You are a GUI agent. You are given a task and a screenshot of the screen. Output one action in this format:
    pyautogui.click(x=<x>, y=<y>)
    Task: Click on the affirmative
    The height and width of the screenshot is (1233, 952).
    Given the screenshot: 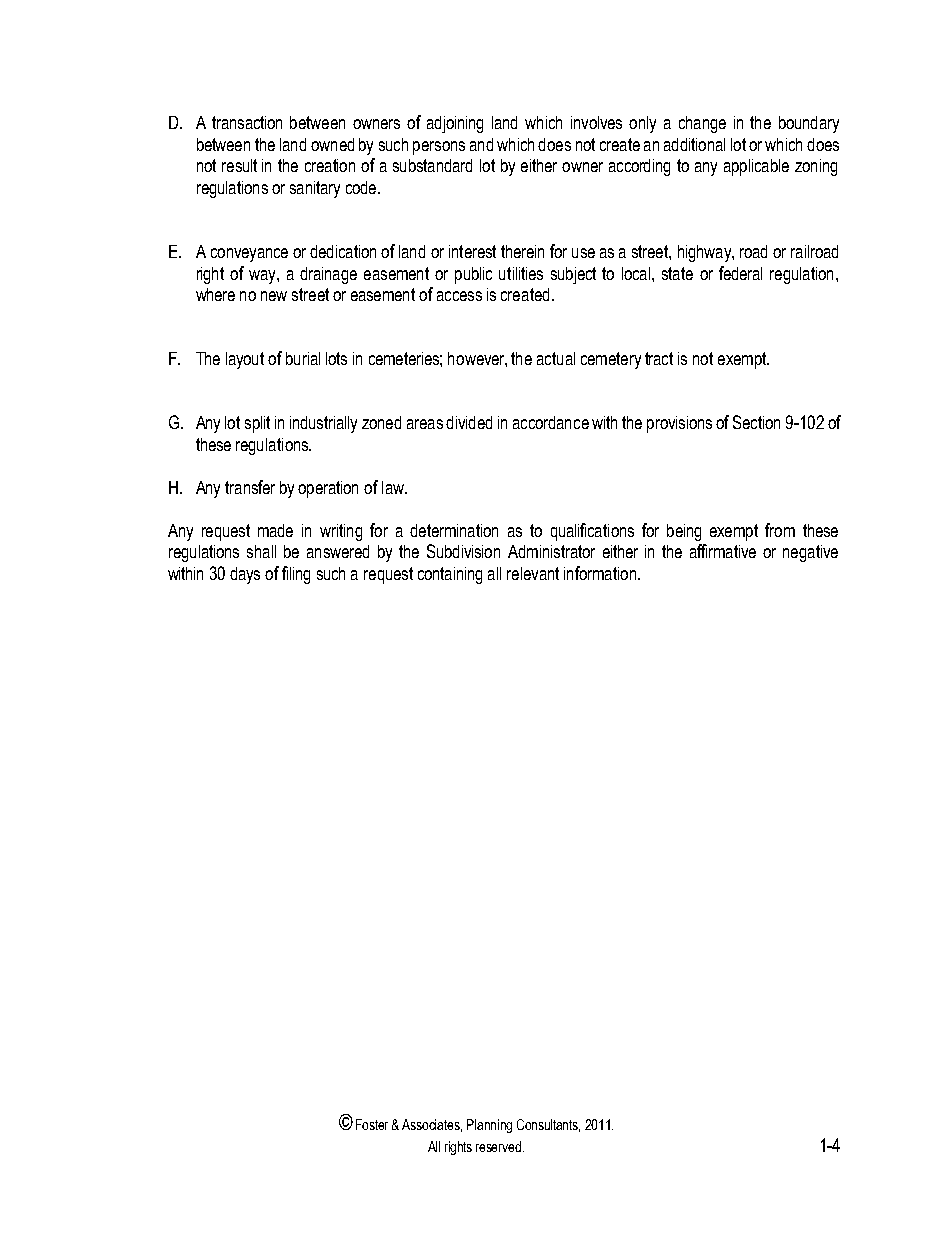 What is the action you would take?
    pyautogui.click(x=723, y=551)
